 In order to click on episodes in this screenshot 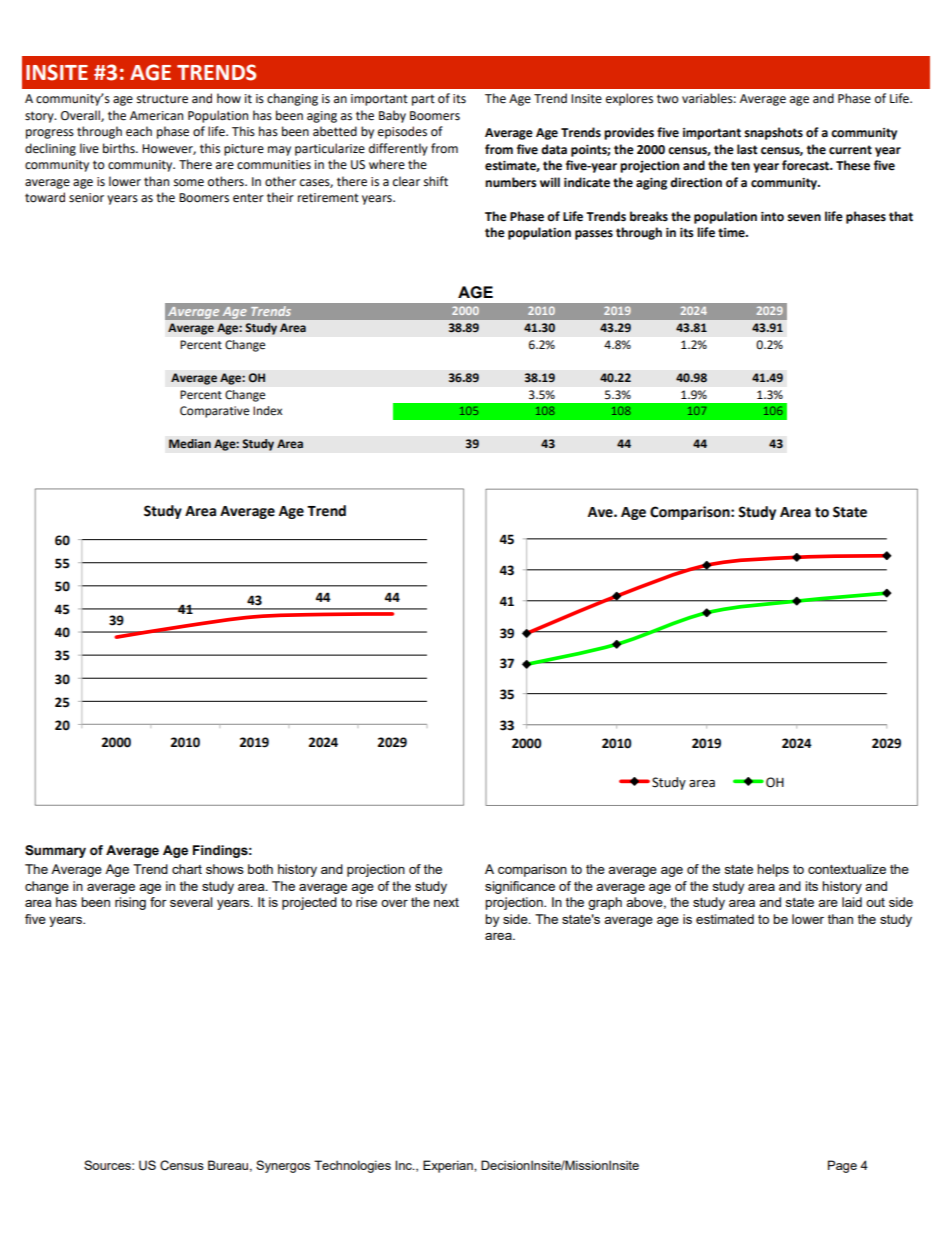, I will do `click(402, 132)`.
